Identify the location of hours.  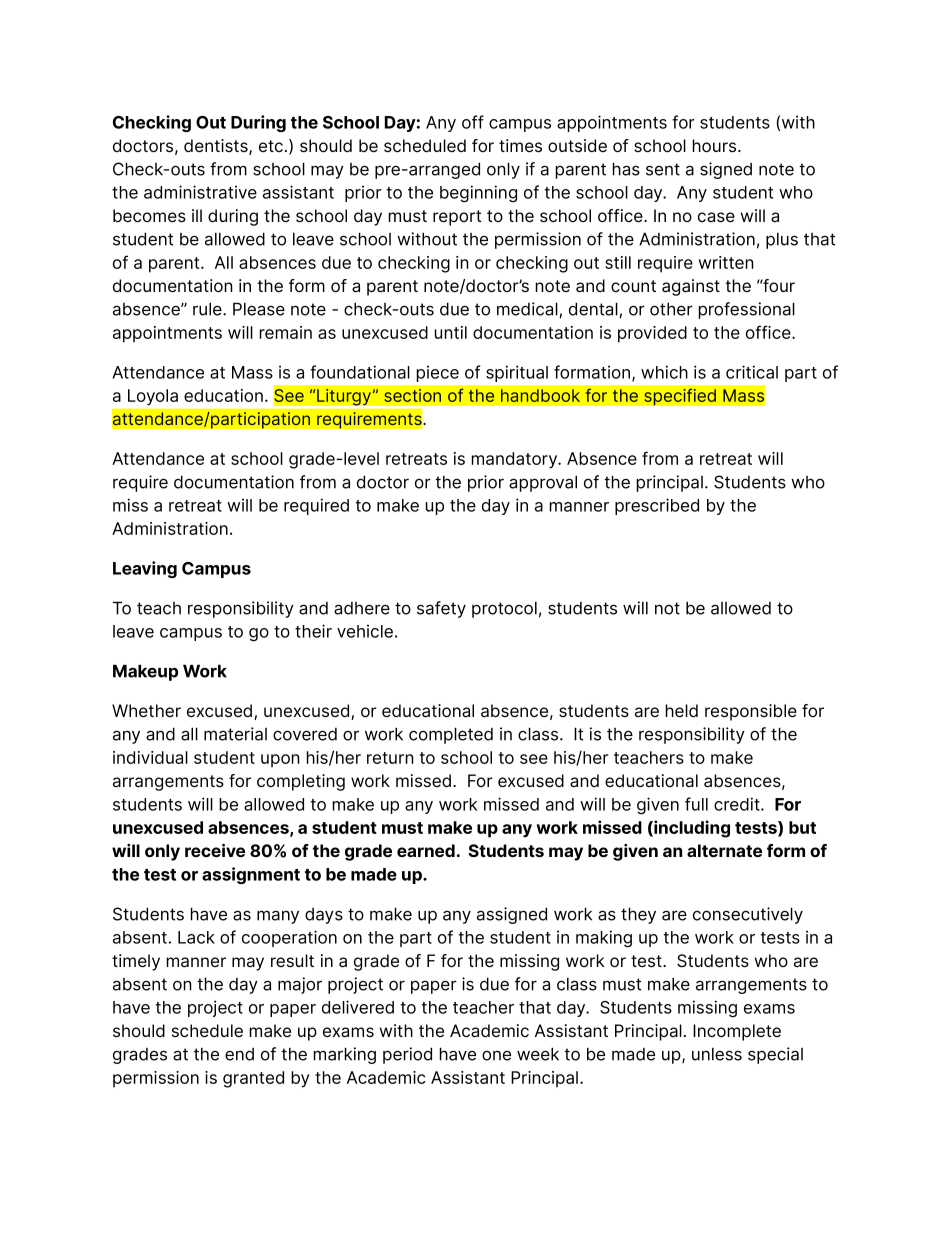
(716, 145).
